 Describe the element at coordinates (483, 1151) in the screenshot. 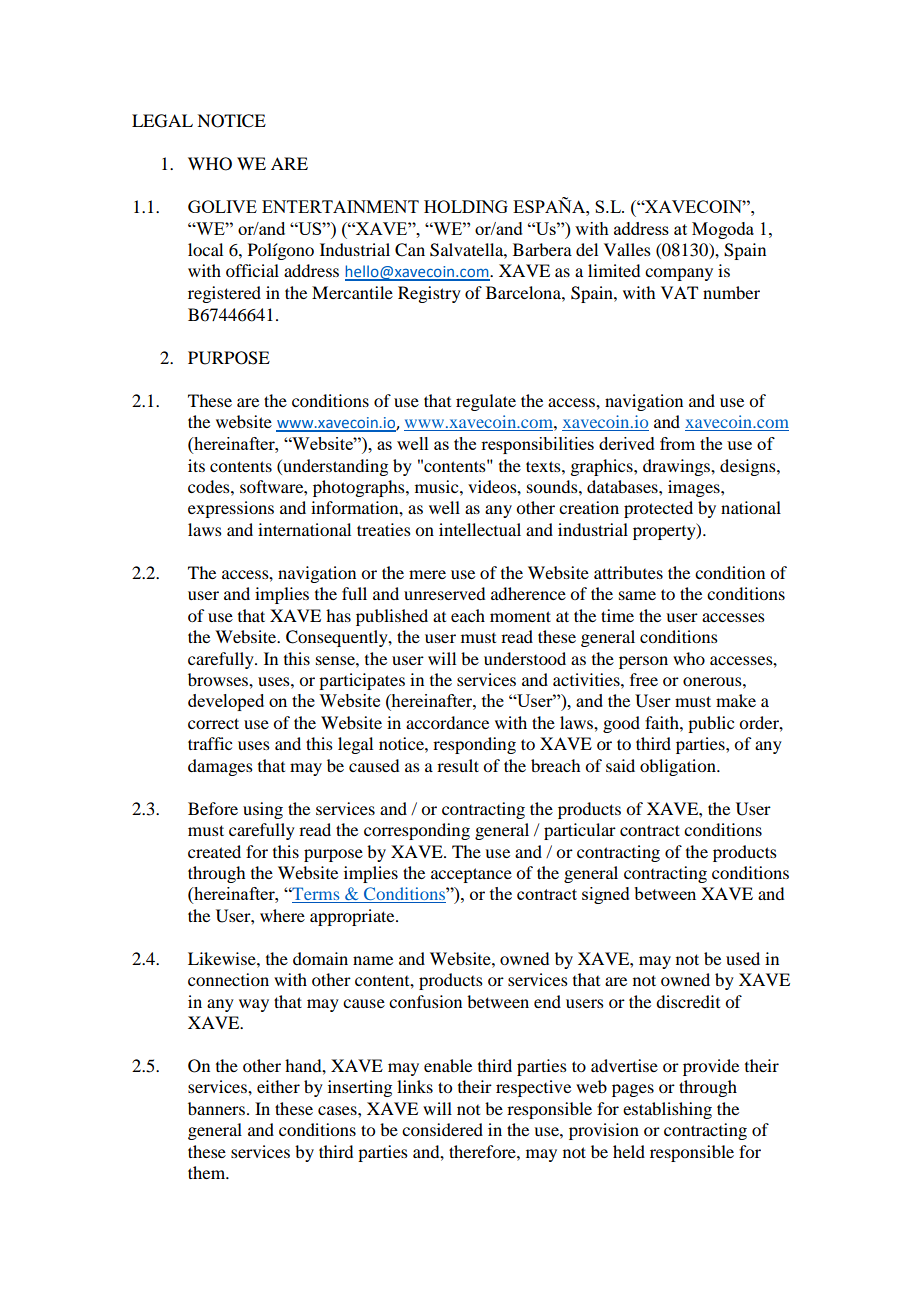

I see `therefore` at that location.
